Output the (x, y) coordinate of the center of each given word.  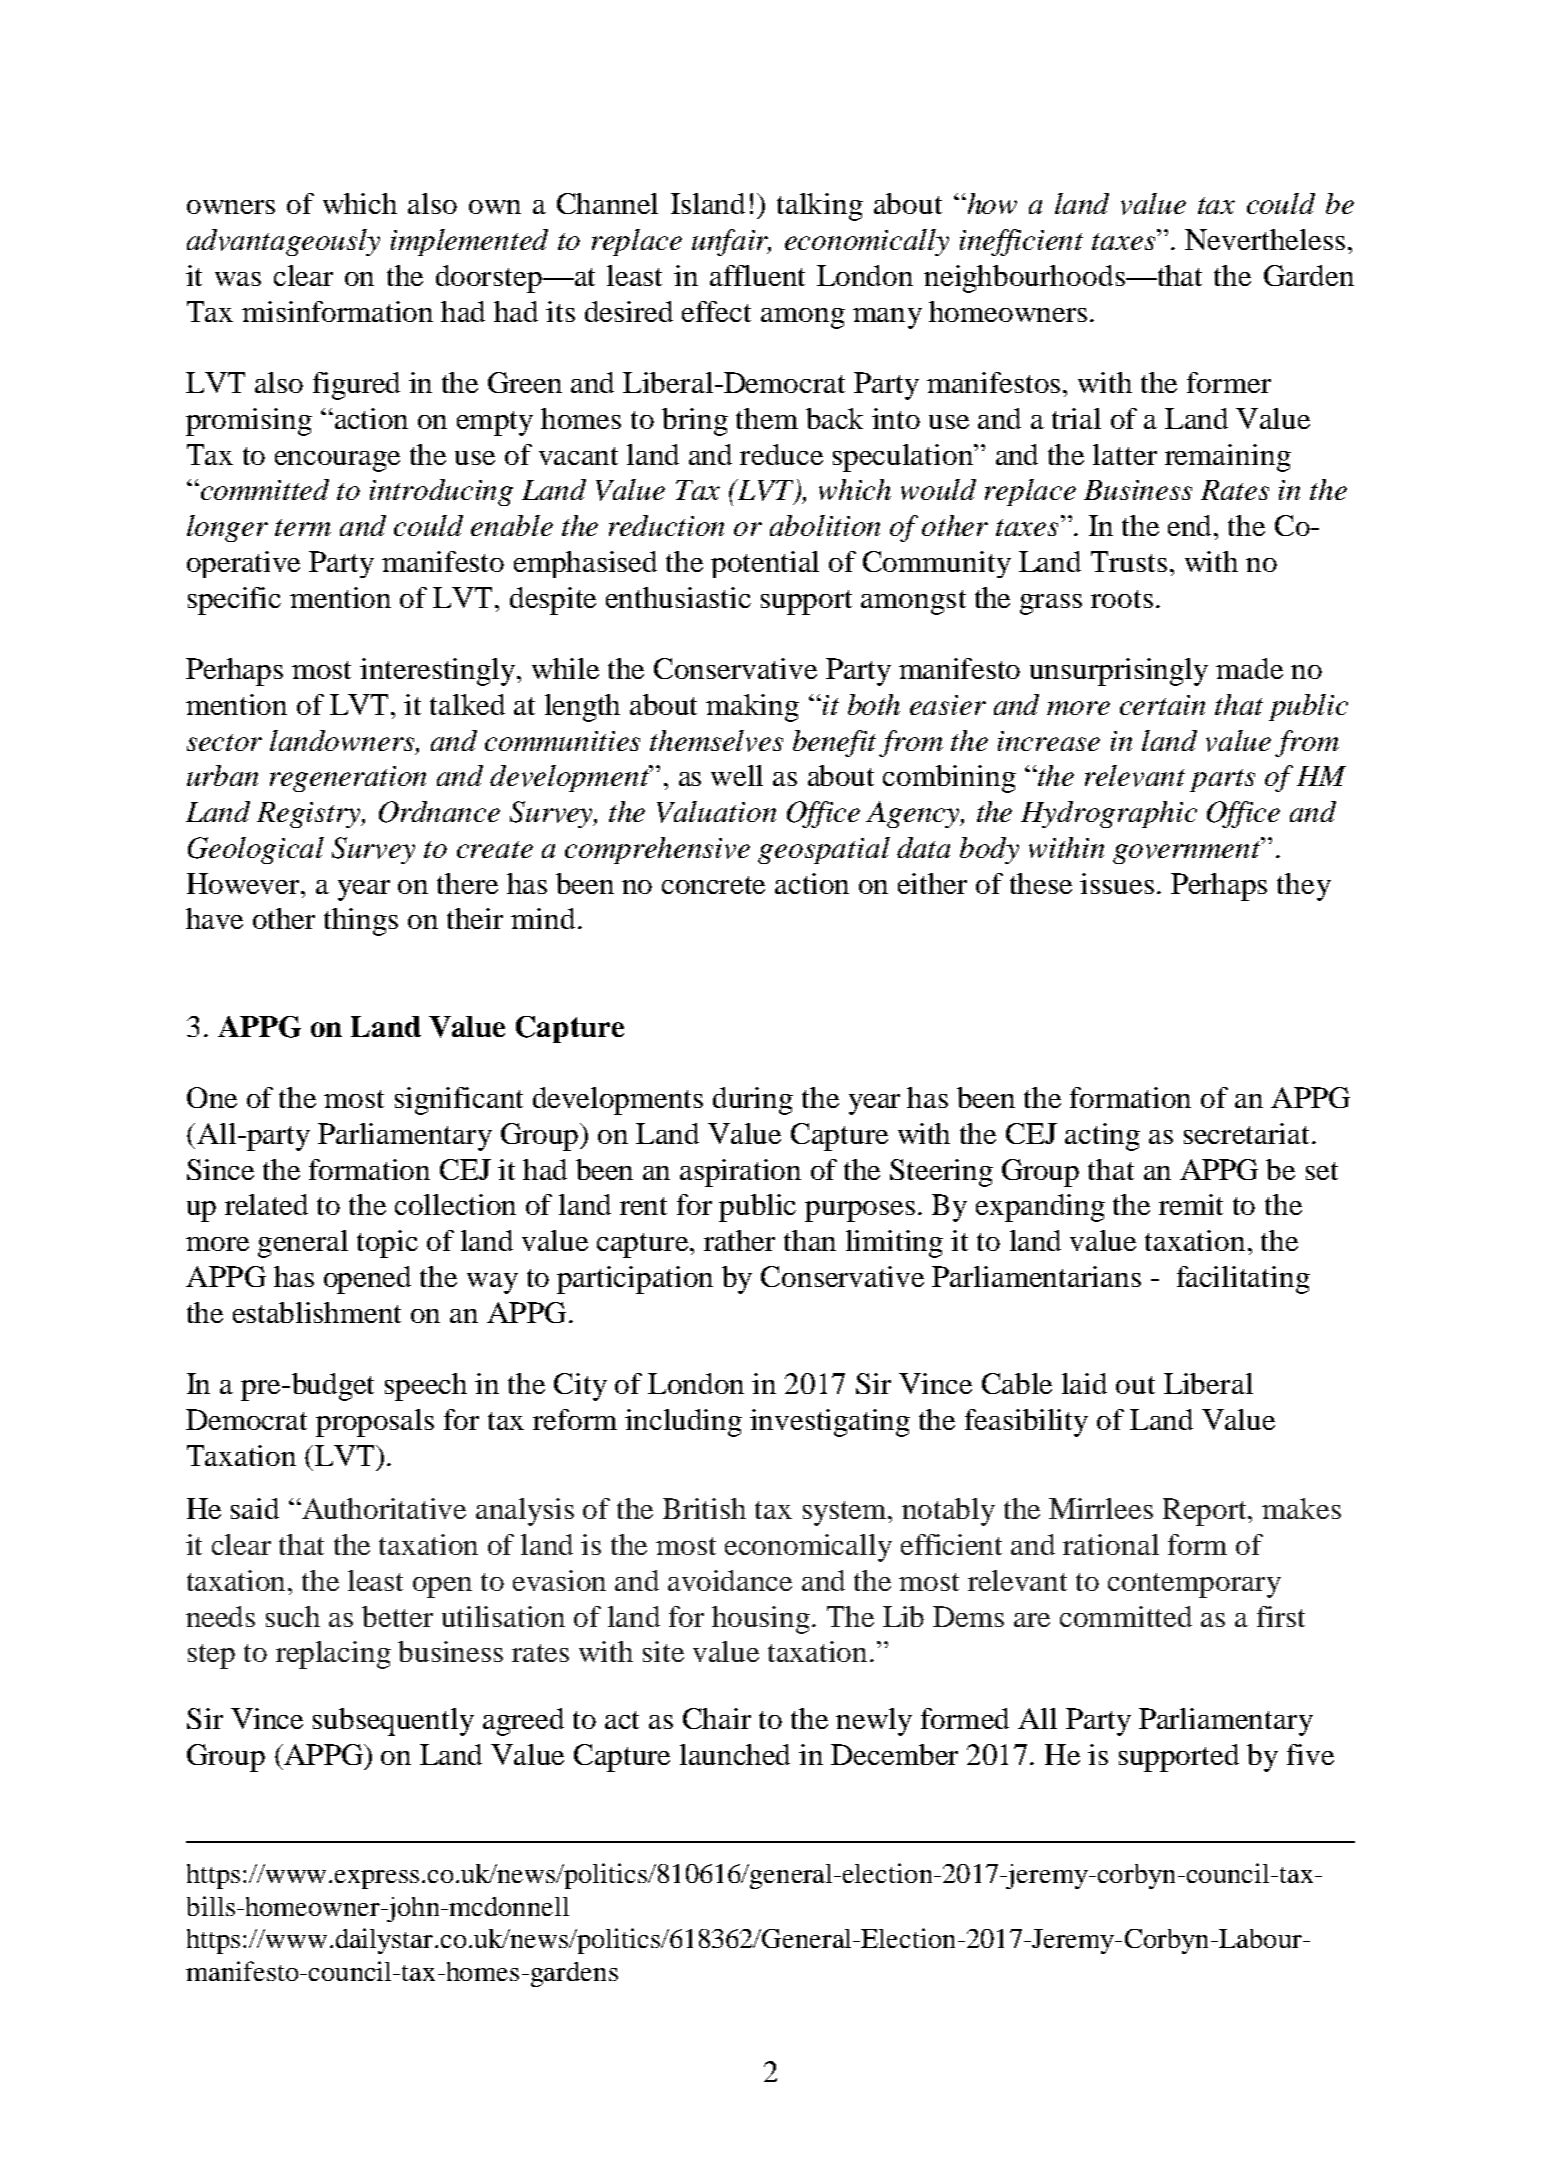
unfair (731, 242)
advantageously (283, 242)
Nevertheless (1265, 239)
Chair (717, 1718)
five (1310, 1754)
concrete (713, 885)
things (361, 922)
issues (1117, 883)
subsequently (393, 1722)
